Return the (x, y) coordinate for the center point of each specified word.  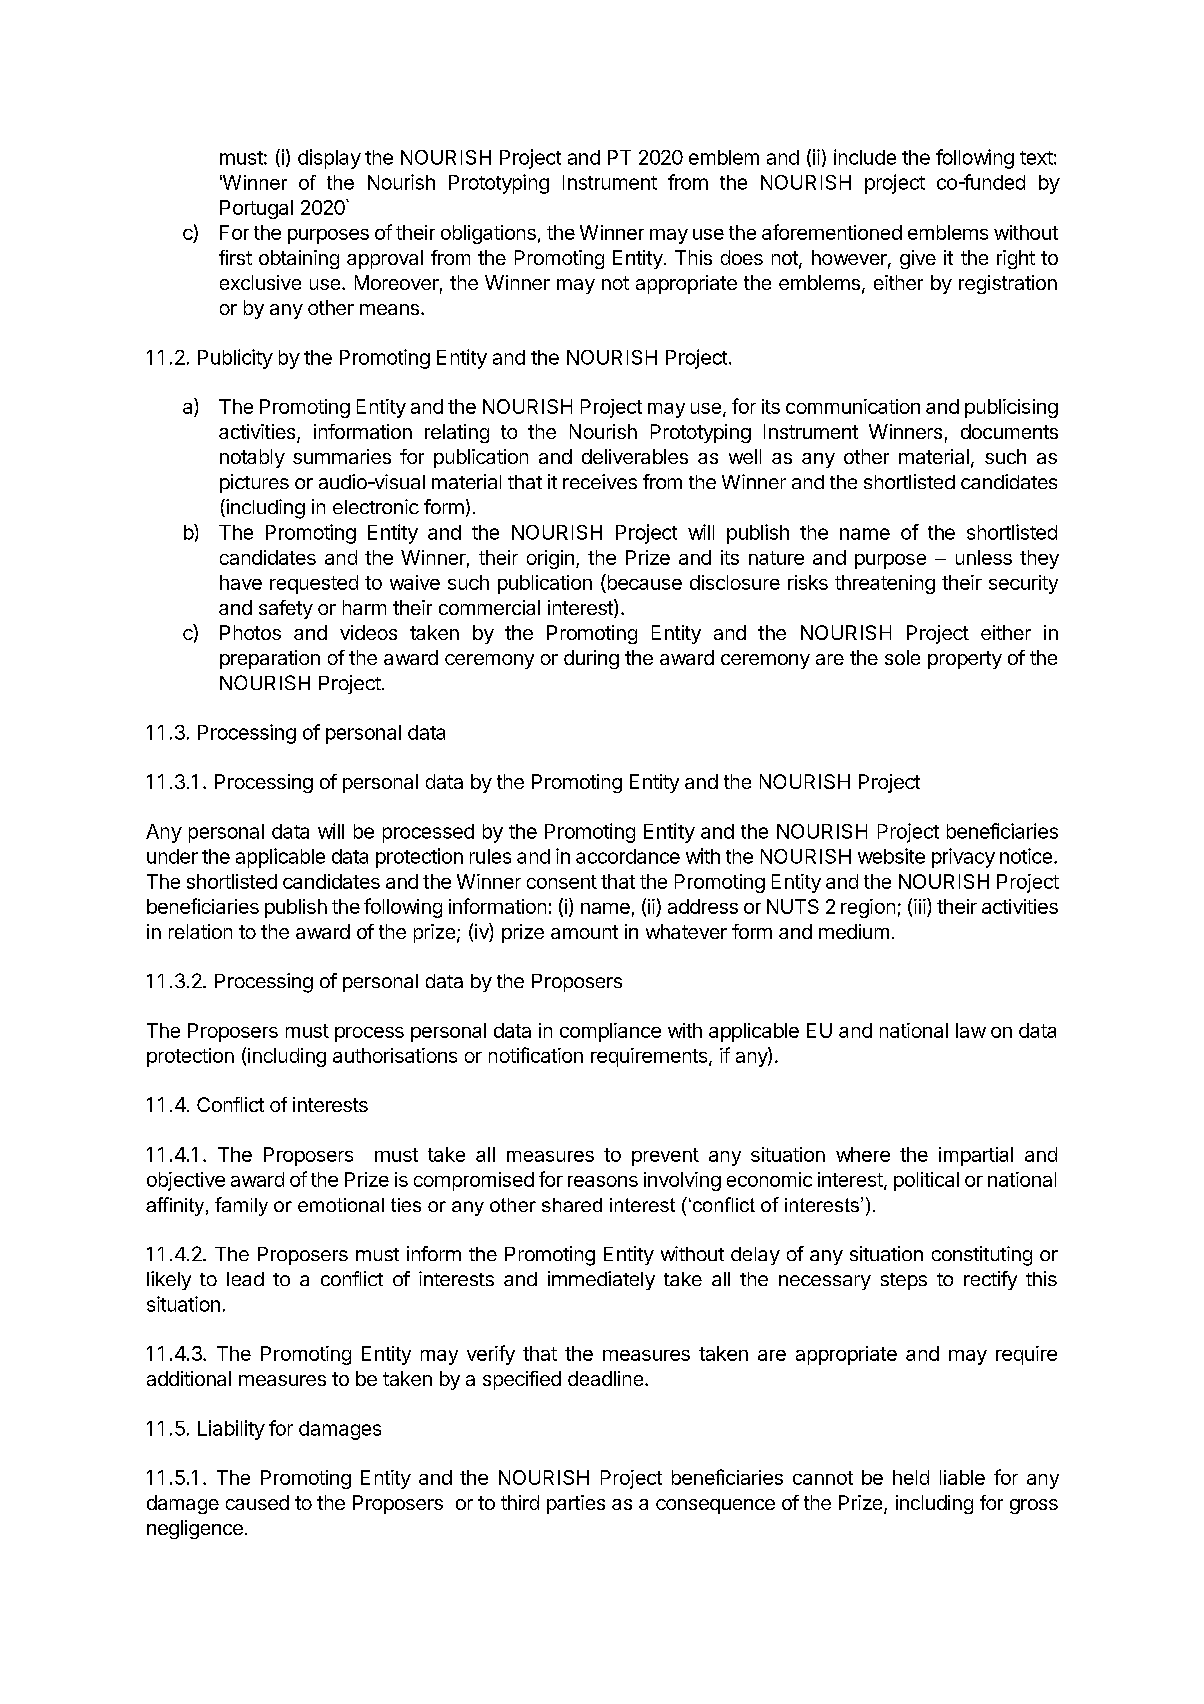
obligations (488, 234)
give (918, 259)
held (911, 1477)
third (520, 1502)
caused (257, 1502)
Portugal (256, 209)
